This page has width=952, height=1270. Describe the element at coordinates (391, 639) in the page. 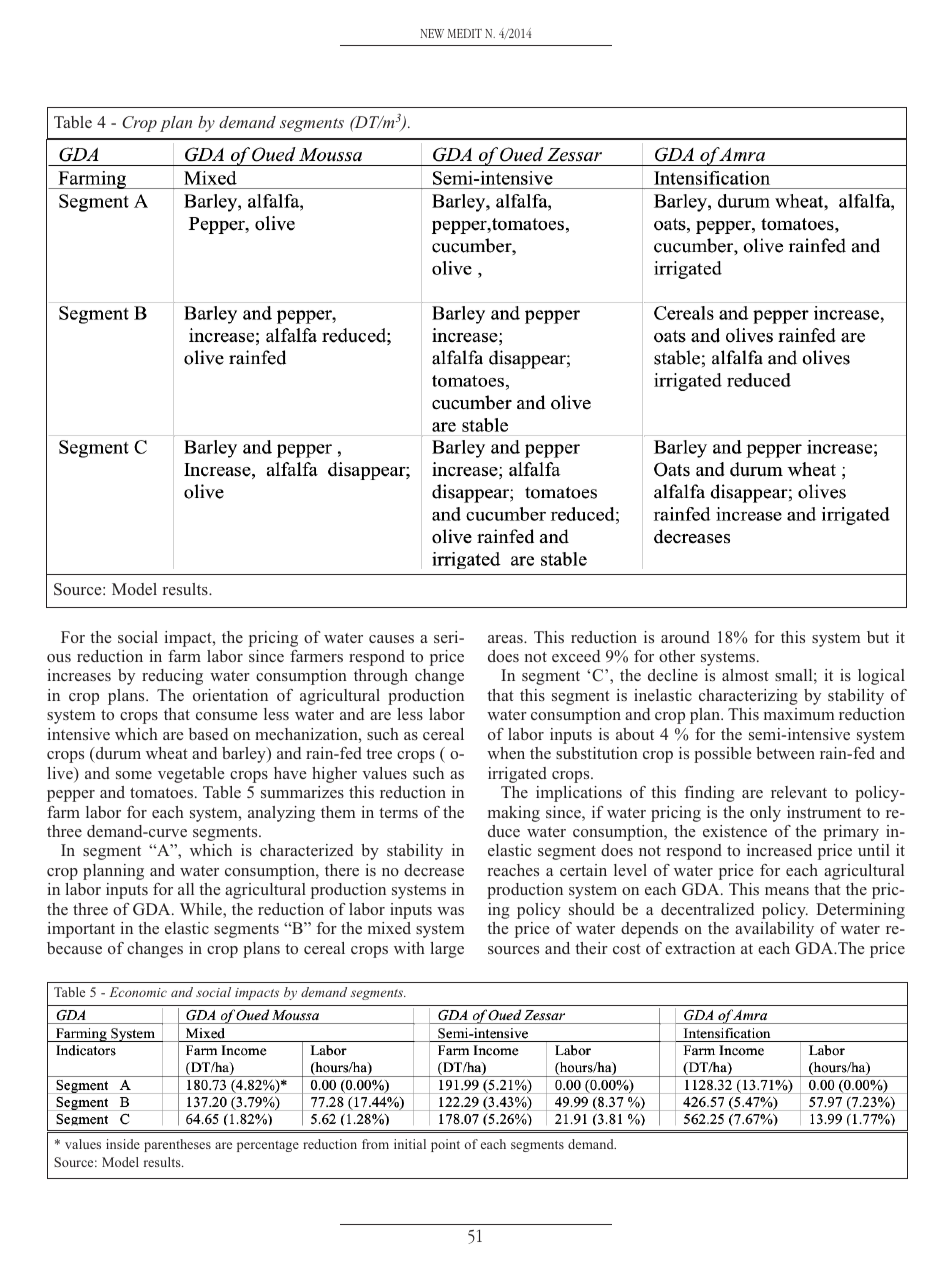

I see `causes` at that location.
